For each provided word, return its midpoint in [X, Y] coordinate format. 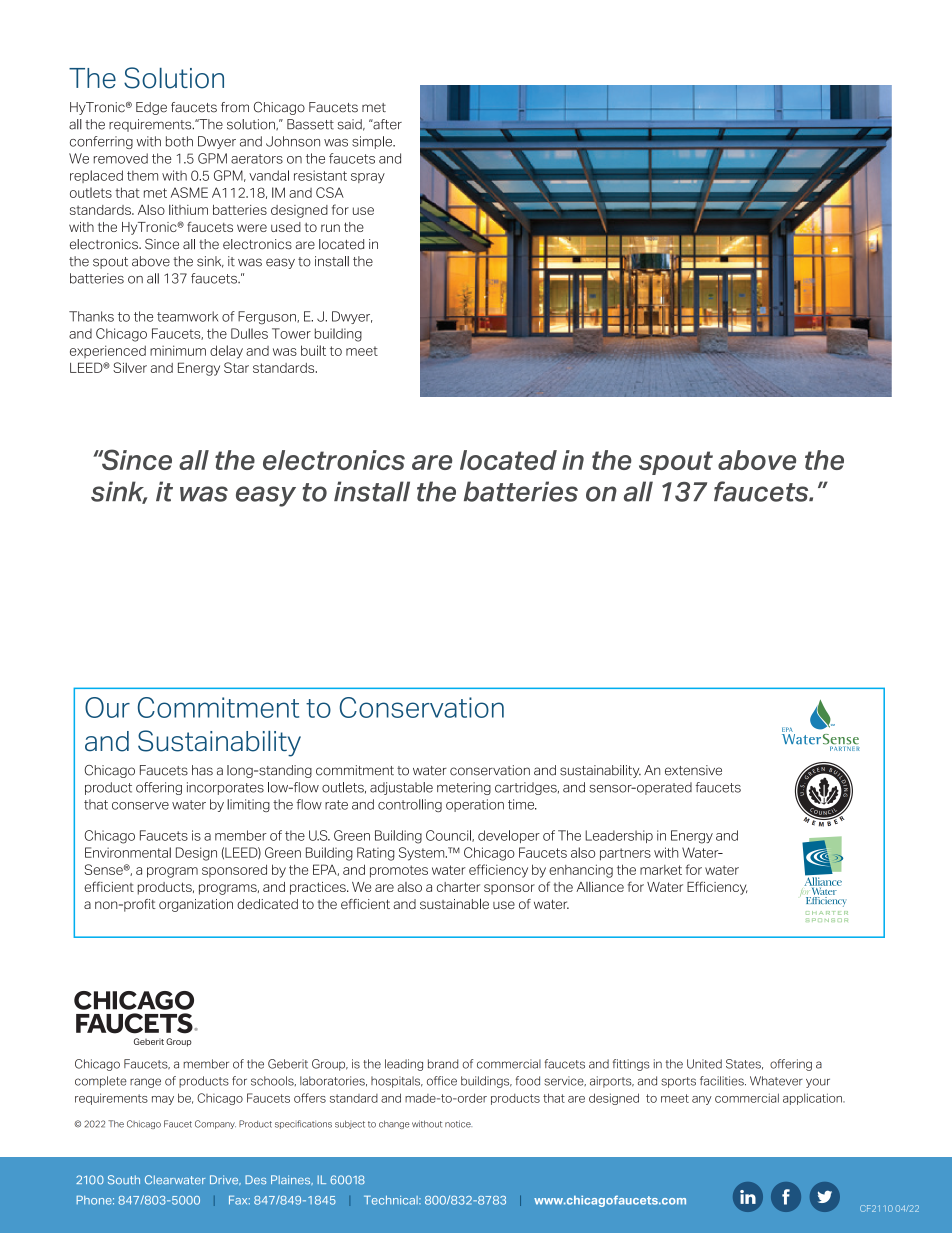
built [313, 350]
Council [449, 836]
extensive [693, 770]
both [179, 141]
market [661, 870]
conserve [140, 806]
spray [368, 178]
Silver [130, 367]
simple [373, 142]
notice [458, 1124]
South [124, 1180]
